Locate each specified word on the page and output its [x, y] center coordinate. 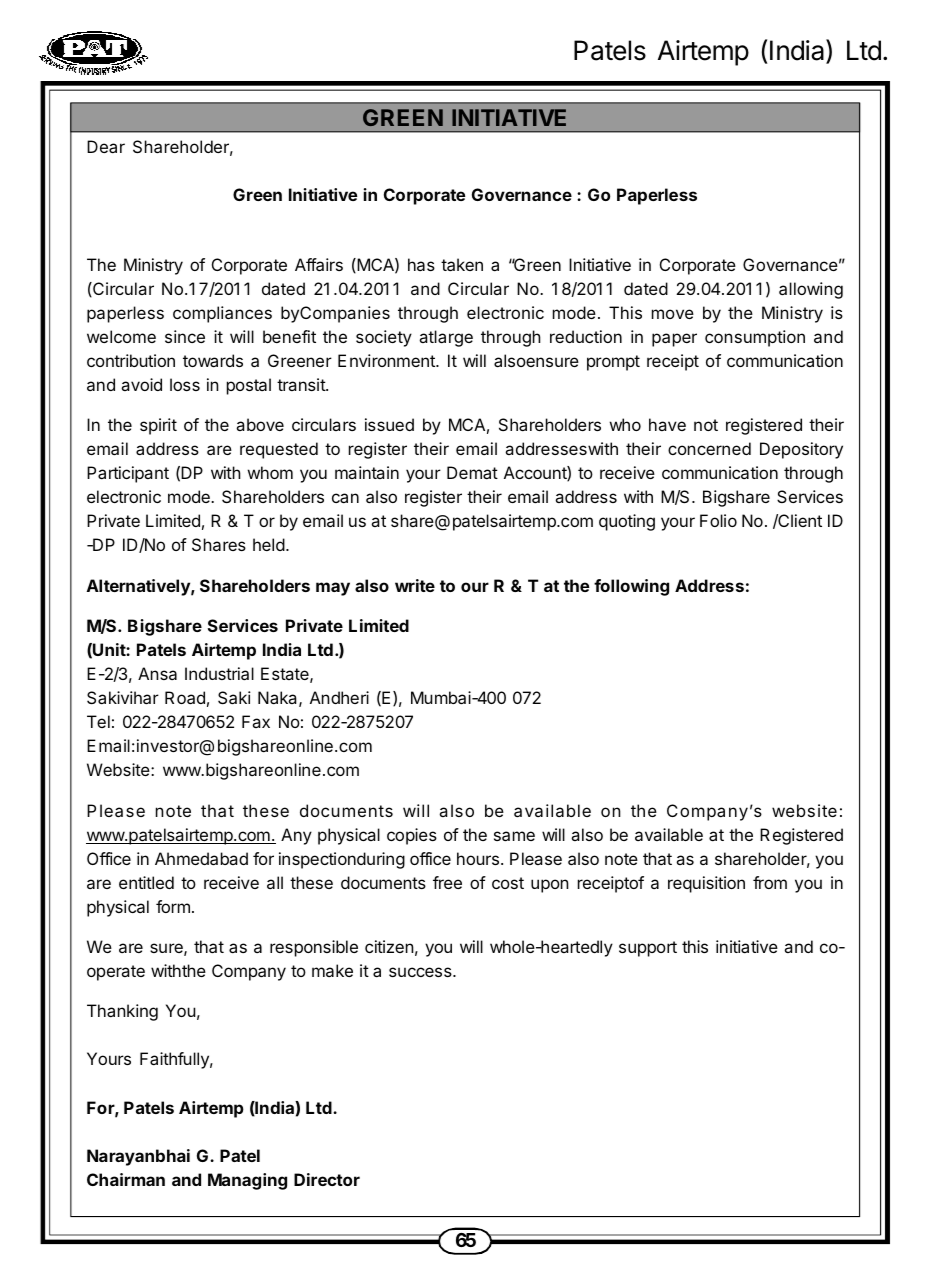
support [648, 949]
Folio [718, 520]
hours [478, 858]
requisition [706, 884]
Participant [128, 474]
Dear [106, 146]
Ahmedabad [201, 858]
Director [327, 1179]
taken [462, 264]
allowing [811, 290]
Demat [472, 472]
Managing [247, 1181]
